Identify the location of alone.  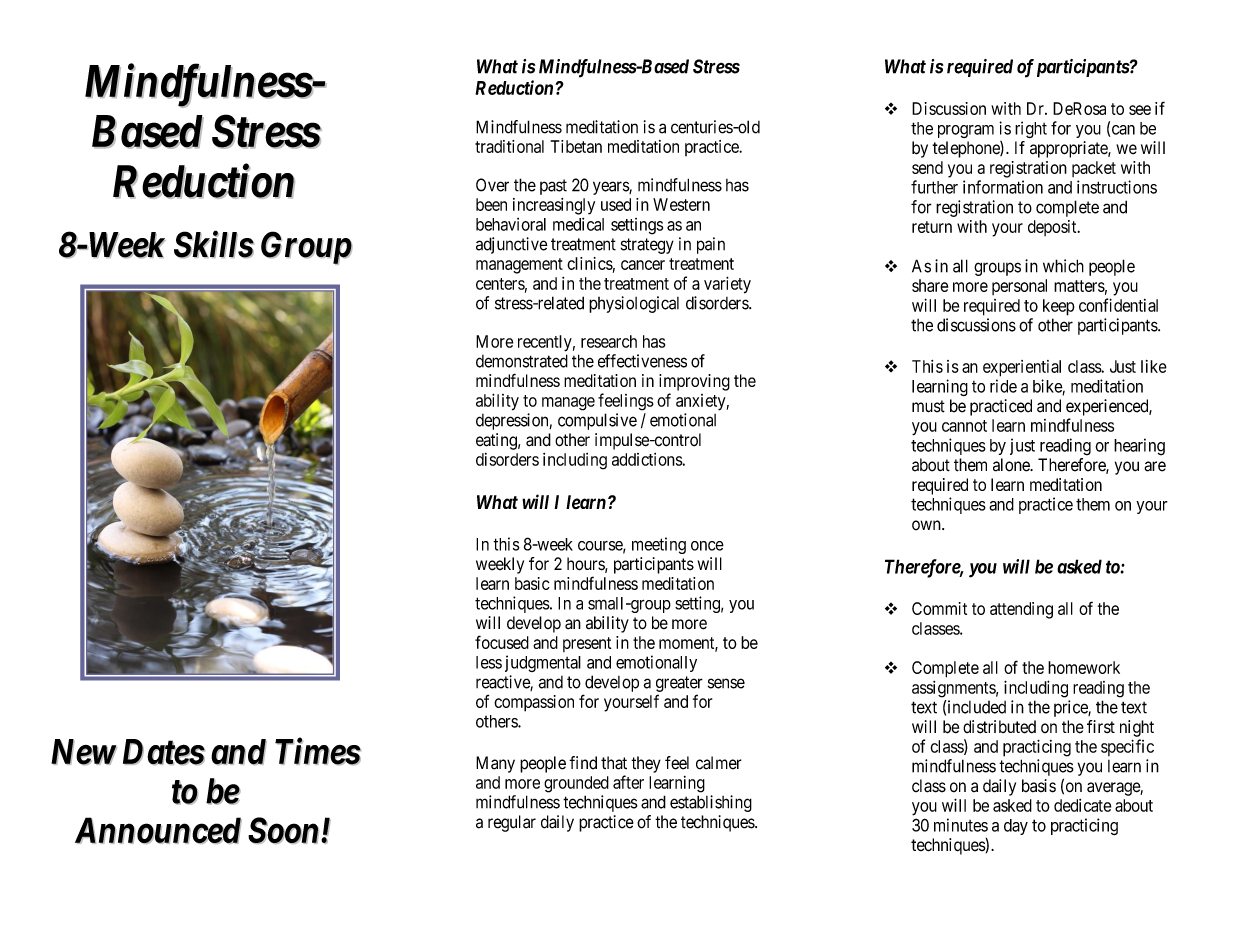
(1012, 465).
